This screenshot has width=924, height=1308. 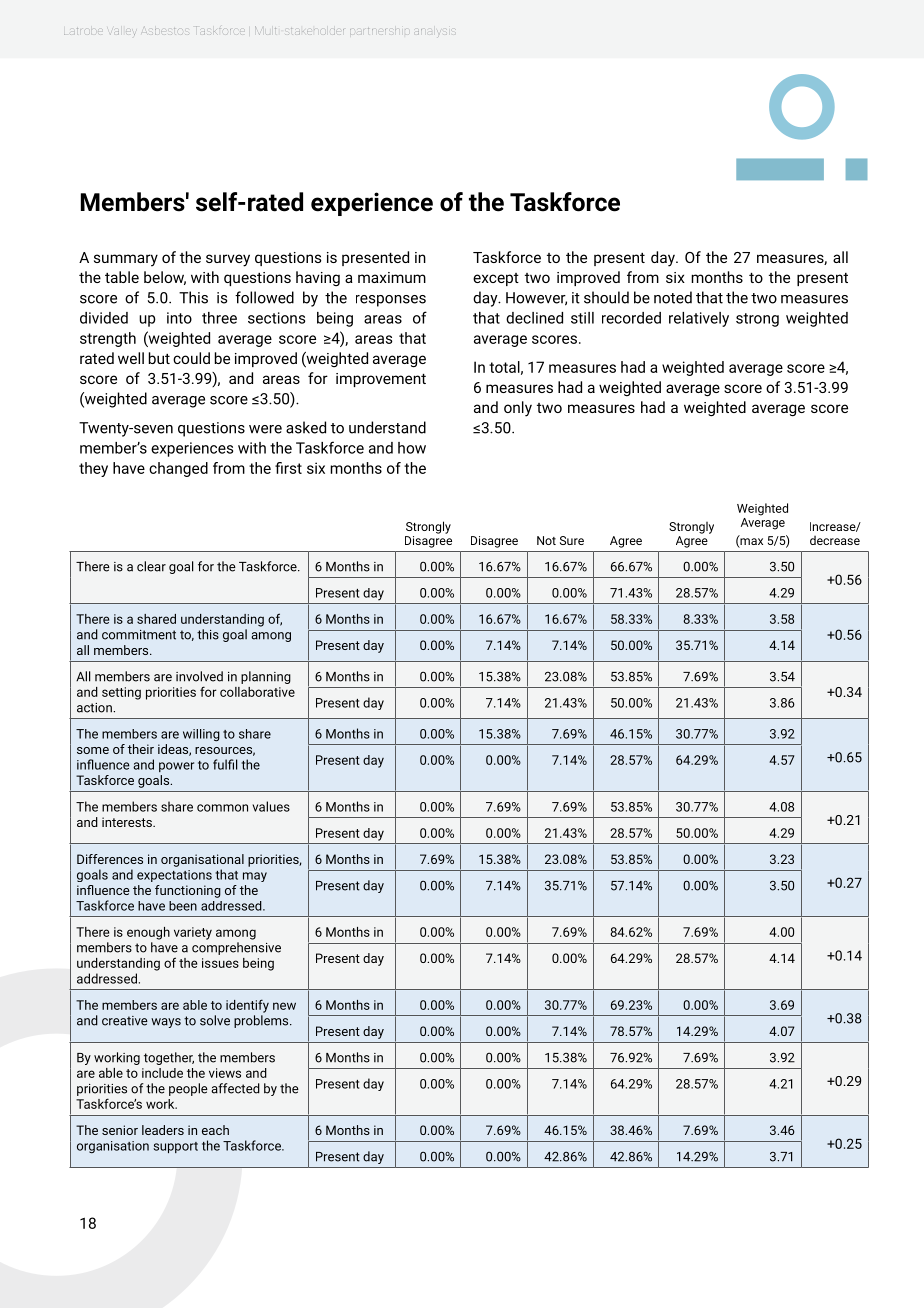 I want to click on expectations, so click(x=174, y=876).
